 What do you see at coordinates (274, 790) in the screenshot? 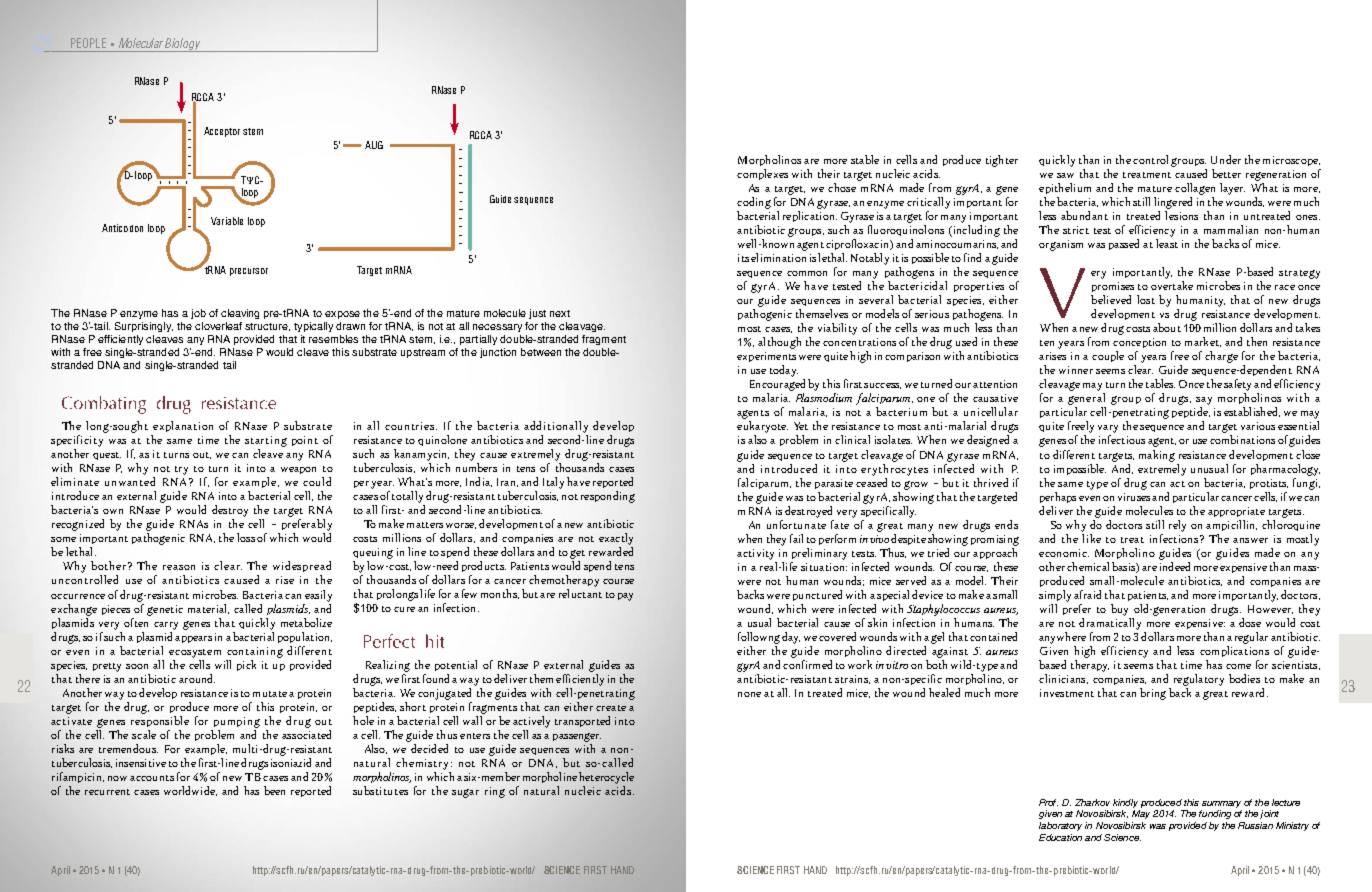
I see `been` at bounding box center [274, 790].
